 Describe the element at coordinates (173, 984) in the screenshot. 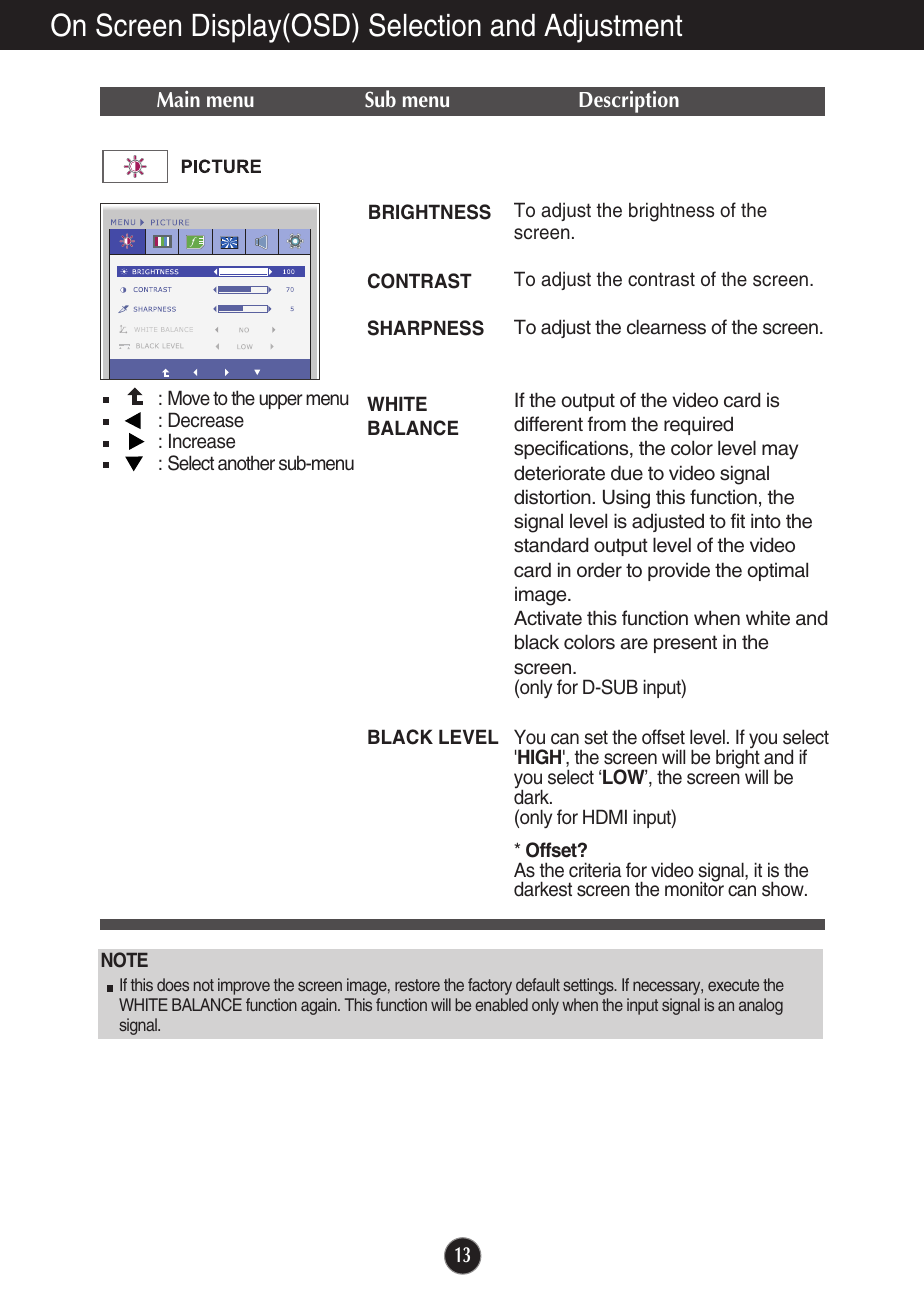

I see `does` at that location.
